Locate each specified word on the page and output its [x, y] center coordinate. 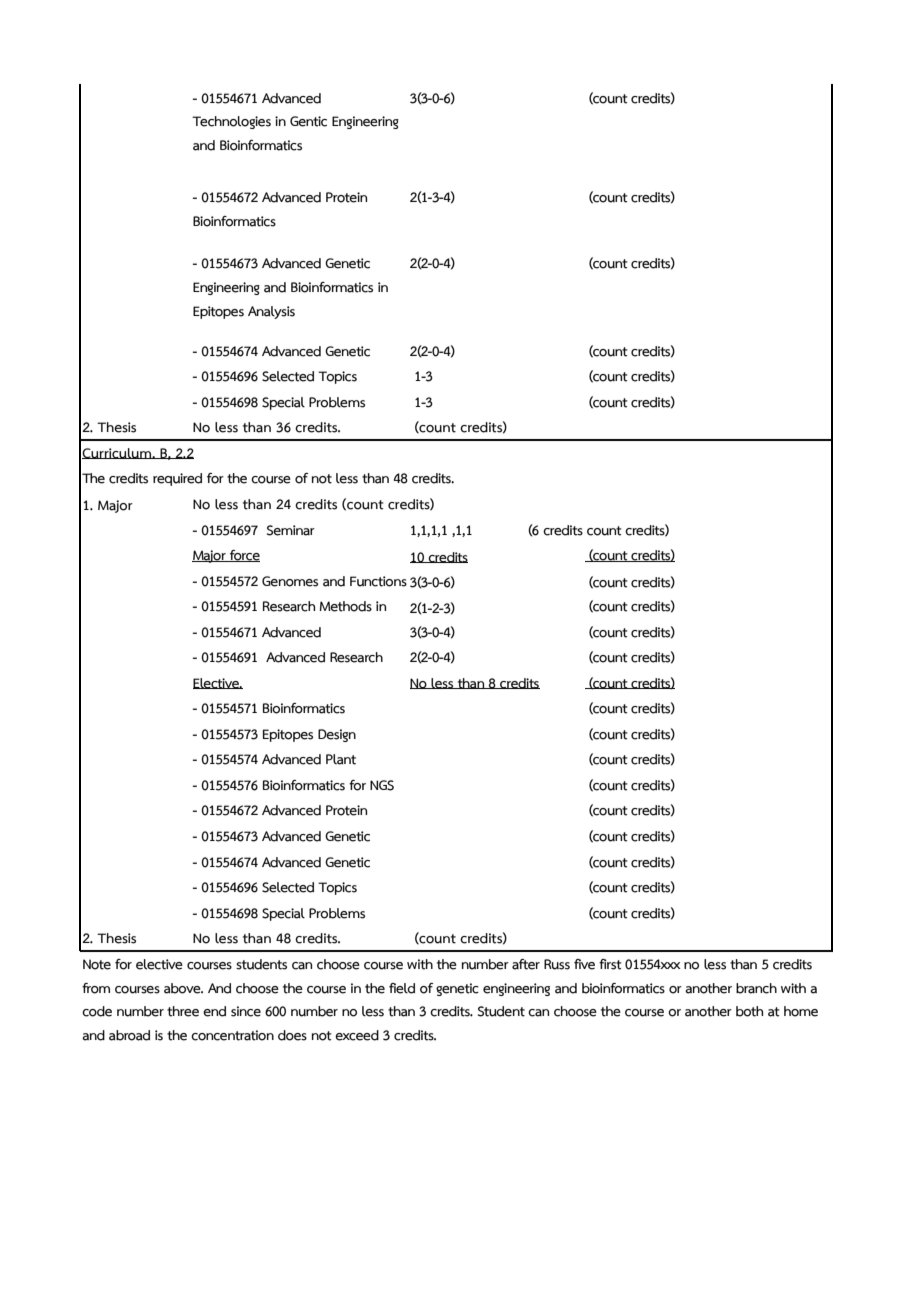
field [402, 988]
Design [337, 735]
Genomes [290, 581]
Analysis [271, 312]
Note [97, 964]
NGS [382, 785]
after [526, 964]
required [177, 479]
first [610, 964]
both [749, 1011]
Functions [378, 581]
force [244, 556]
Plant [341, 759]
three [183, 1011]
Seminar [291, 530]
